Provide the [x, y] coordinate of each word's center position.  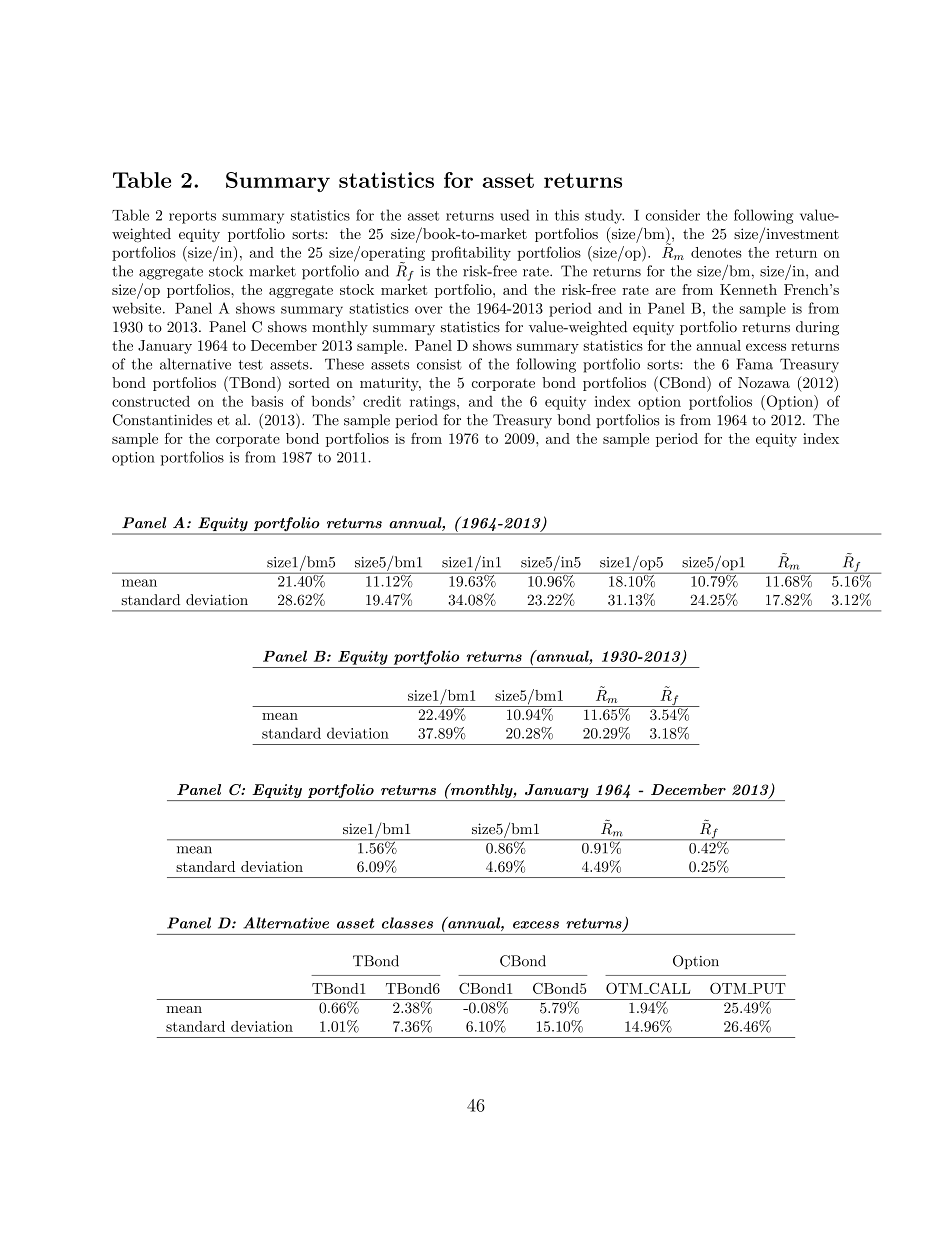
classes [407, 923]
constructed [151, 401]
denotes [716, 252]
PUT [768, 988]
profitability [471, 253]
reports [192, 217]
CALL [668, 988]
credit [382, 401]
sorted [309, 382]
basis [267, 401]
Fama [755, 364]
